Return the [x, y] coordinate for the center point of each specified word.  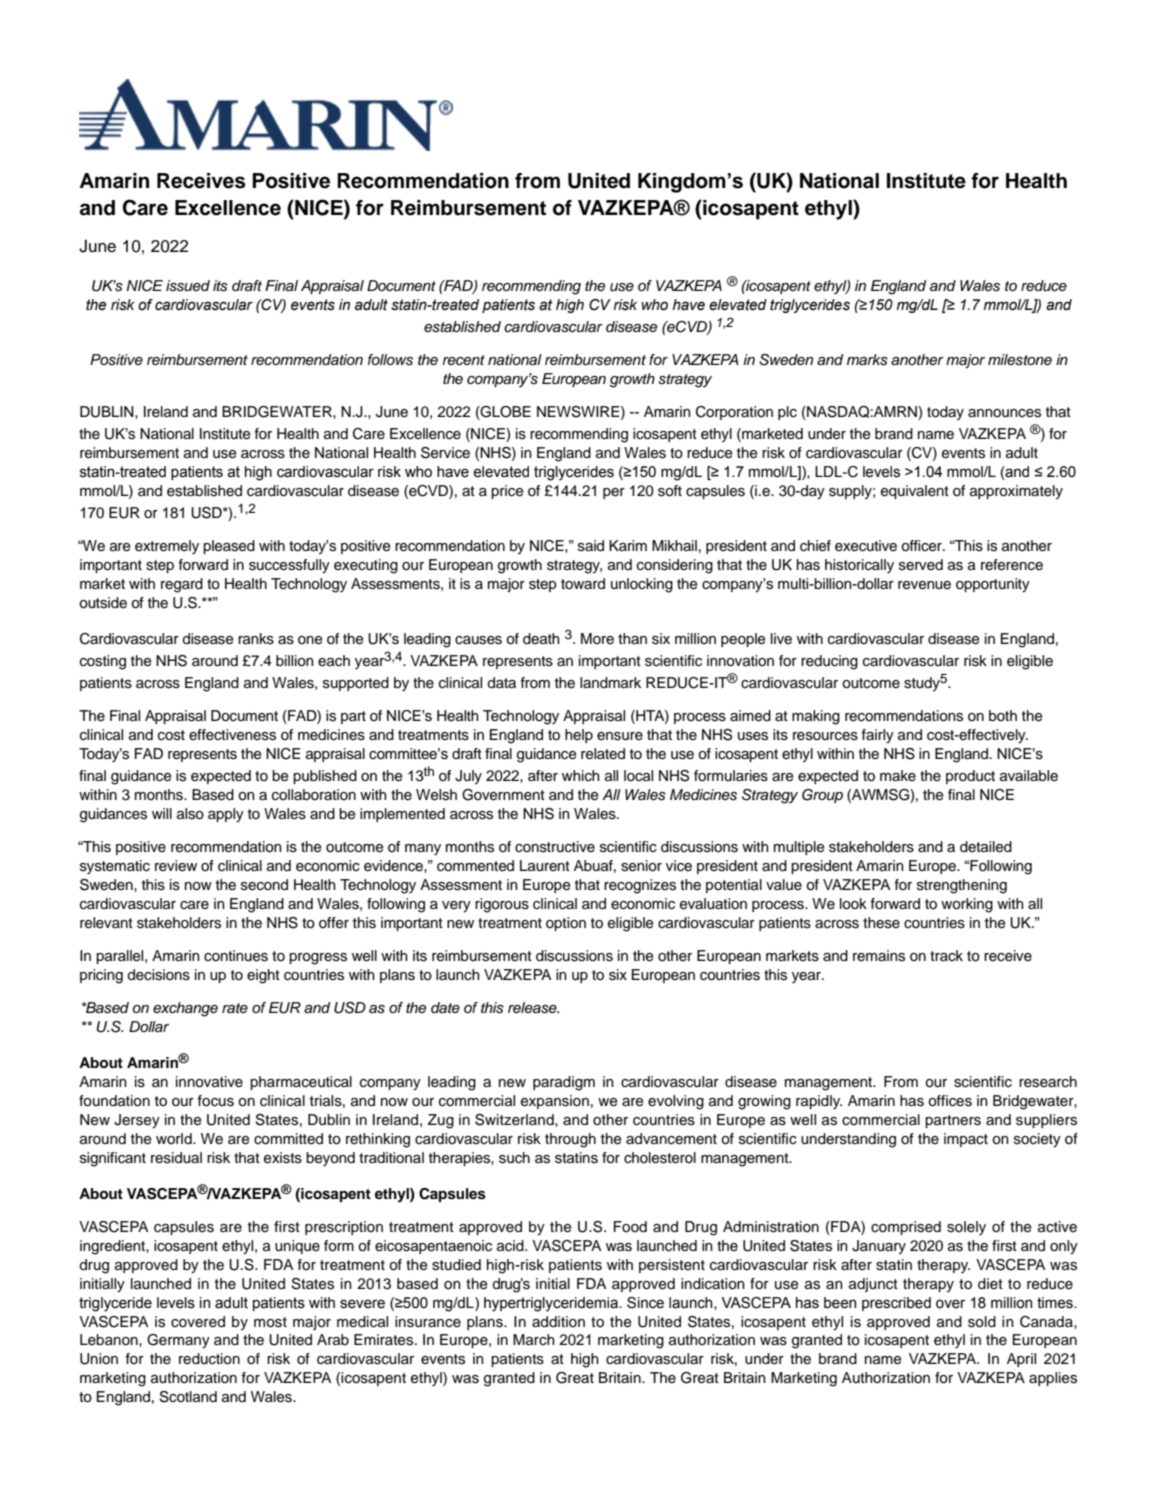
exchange [185, 1009]
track [946, 955]
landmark [610, 683]
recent [463, 360]
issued [188, 286]
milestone [1020, 360]
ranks [256, 639]
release [533, 1008]
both [1003, 716]
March [534, 1340]
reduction [209, 1359]
